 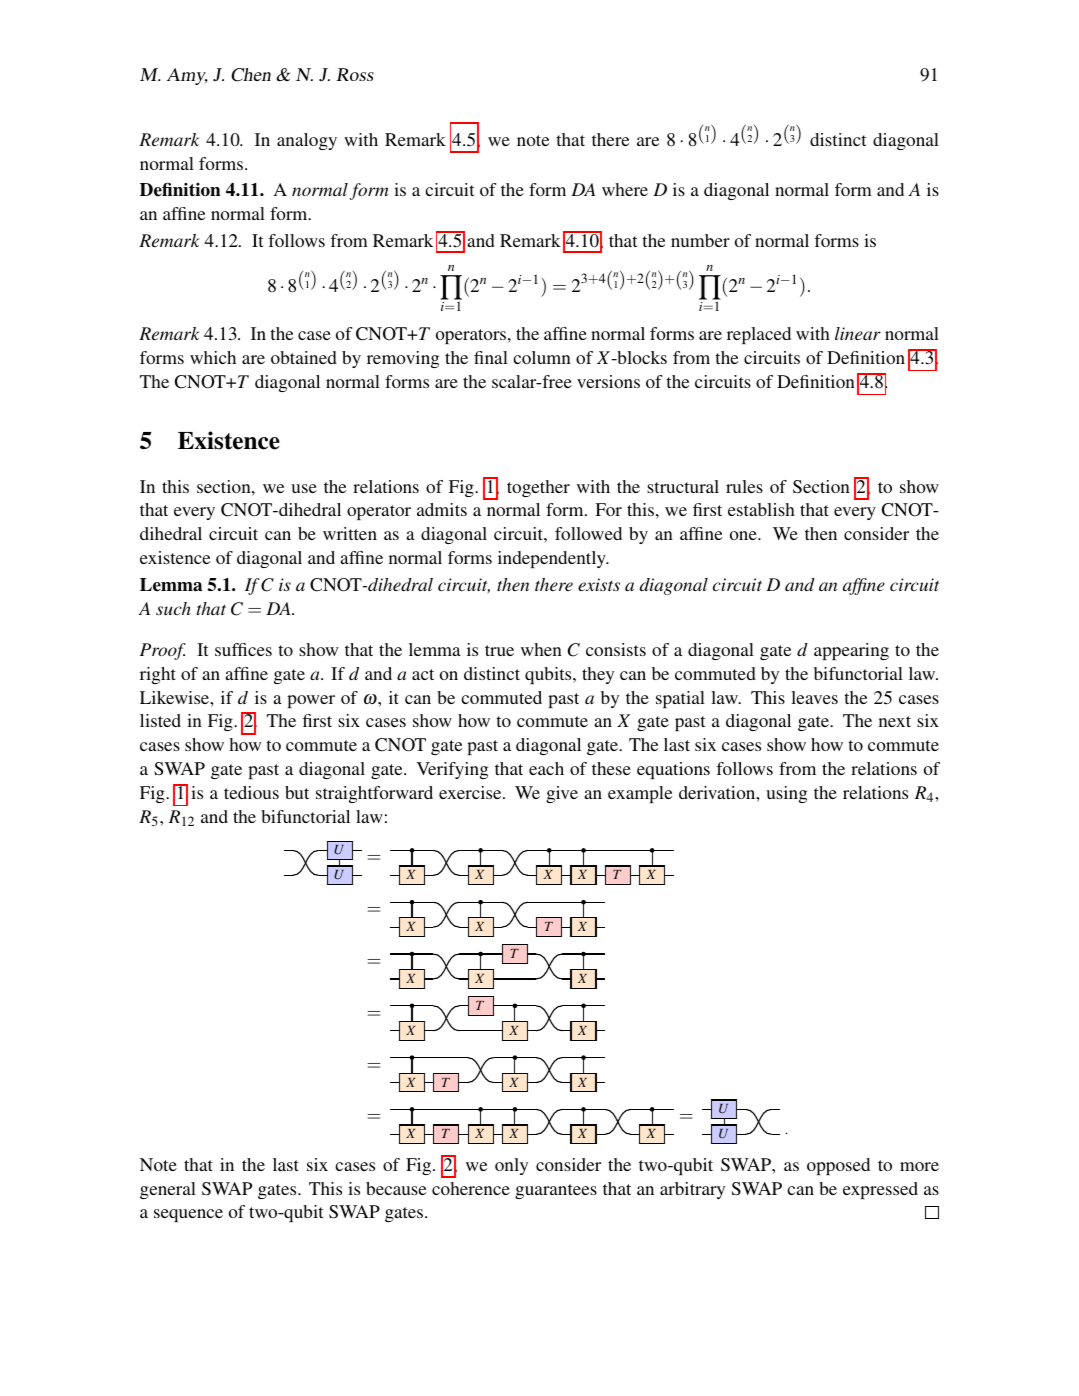 What do you see at coordinates (556, 1191) in the screenshot?
I see `guarantees` at bounding box center [556, 1191].
